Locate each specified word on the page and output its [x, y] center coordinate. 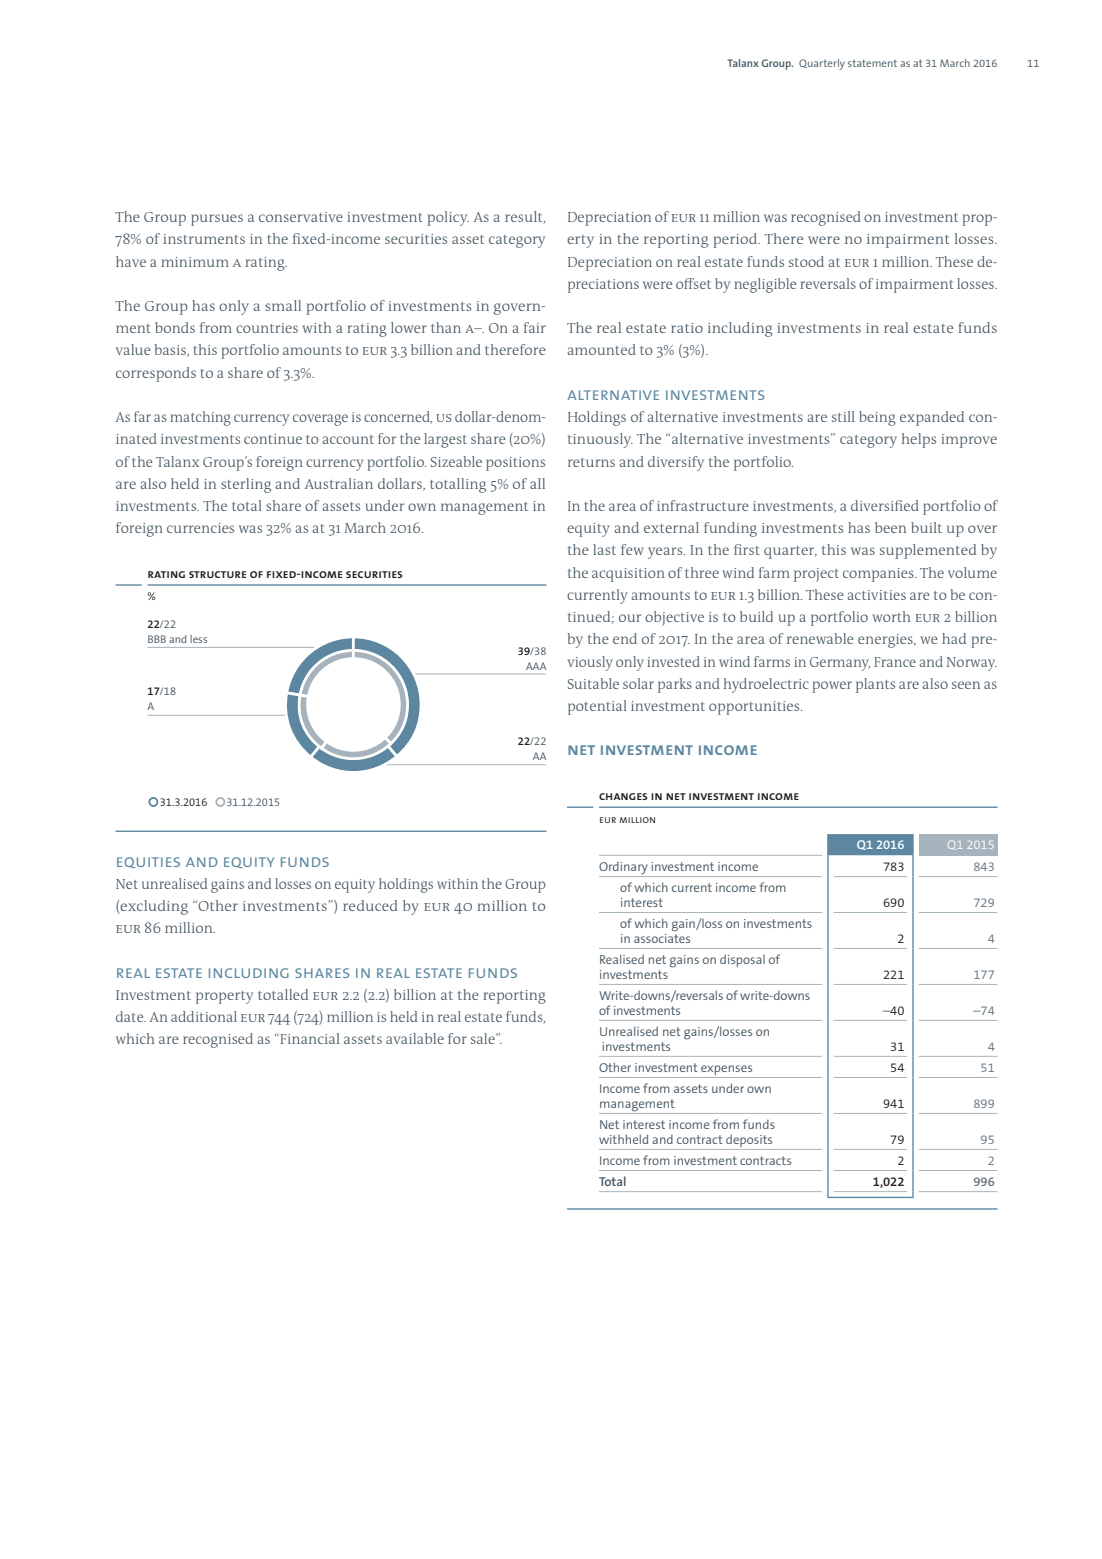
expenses [726, 1070]
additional [204, 1016]
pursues [217, 220]
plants [875, 685]
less [198, 639]
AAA [536, 666]
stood [806, 261]
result [525, 217]
